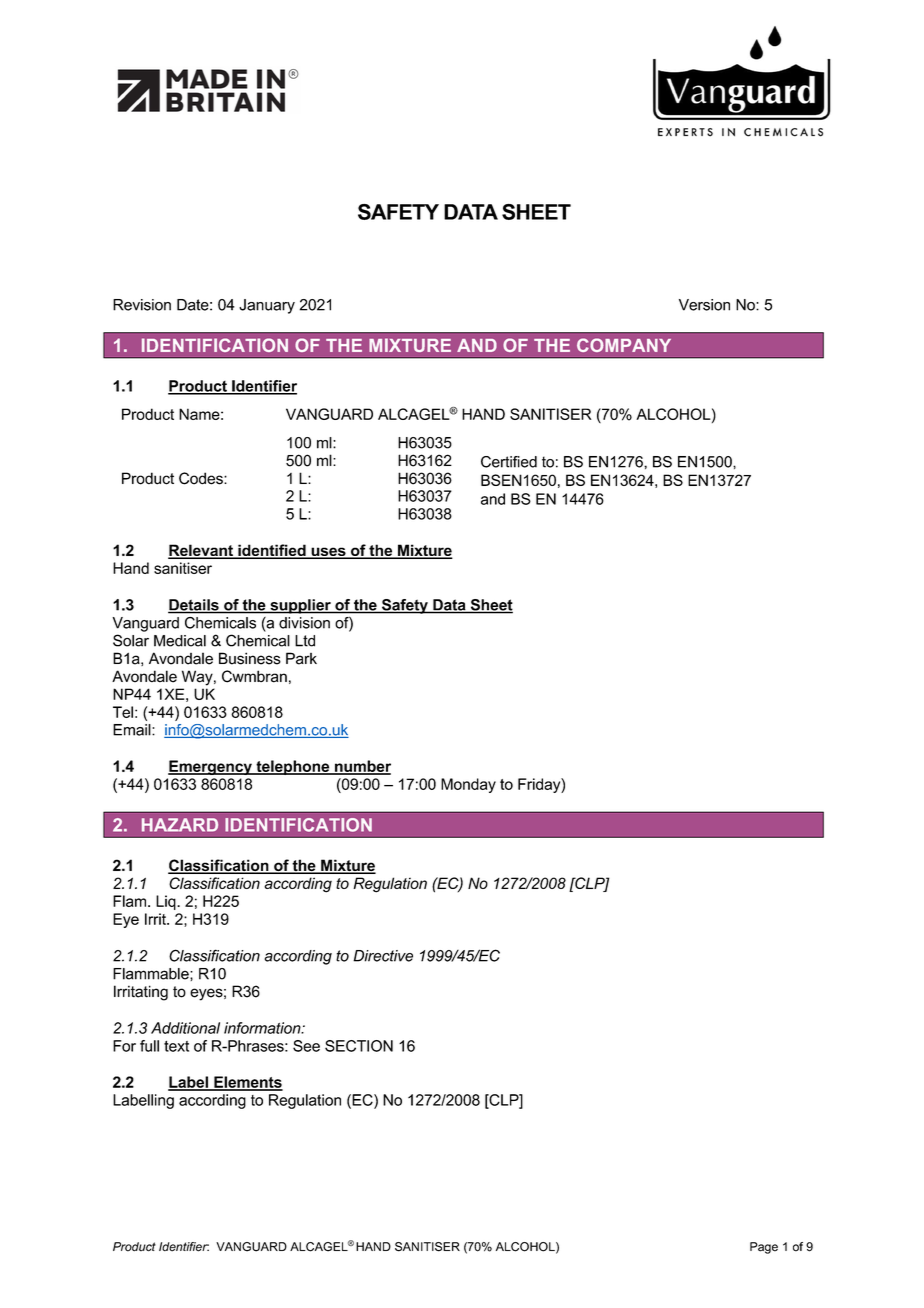 The height and width of the screenshot is (1308, 924). I want to click on Directive, so click(383, 956).
